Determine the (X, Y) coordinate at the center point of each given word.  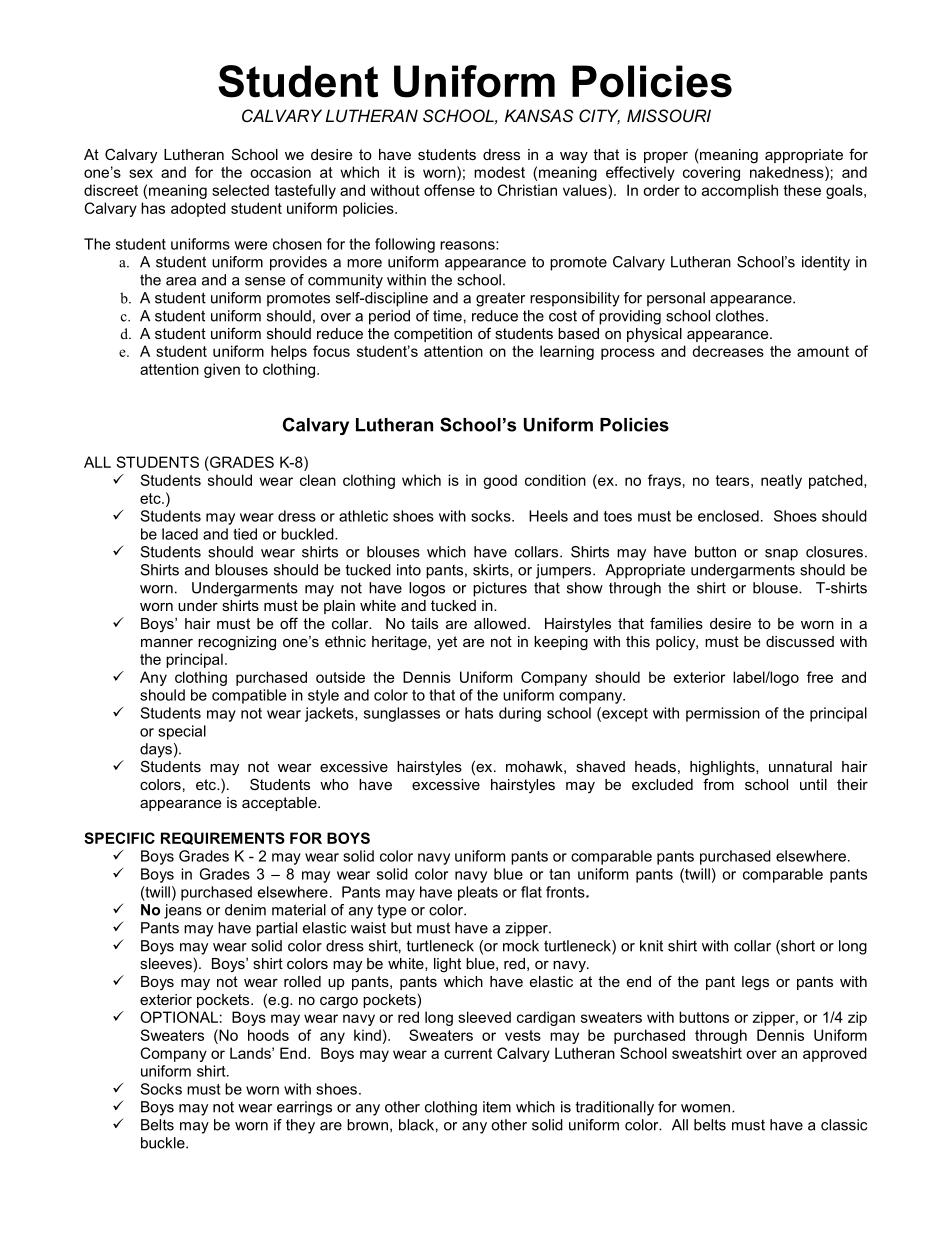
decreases (728, 351)
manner (167, 643)
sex (141, 173)
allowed (500, 623)
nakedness (788, 172)
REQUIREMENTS (223, 838)
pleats (478, 893)
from (718, 784)
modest (499, 172)
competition (433, 335)
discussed (800, 641)
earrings (304, 1108)
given (222, 370)
